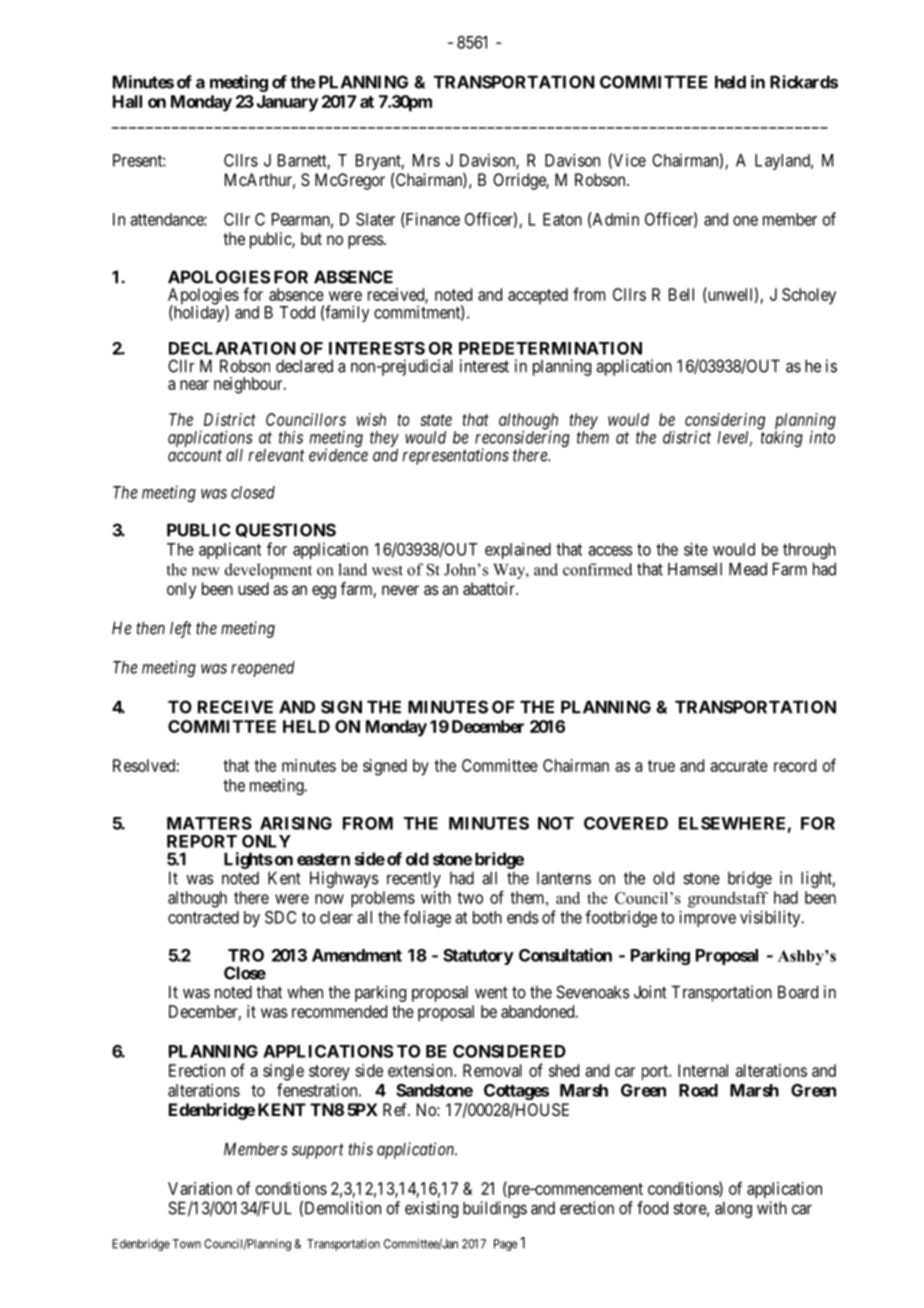 The width and height of the screenshot is (924, 1308). I want to click on MATTERS, so click(209, 823).
